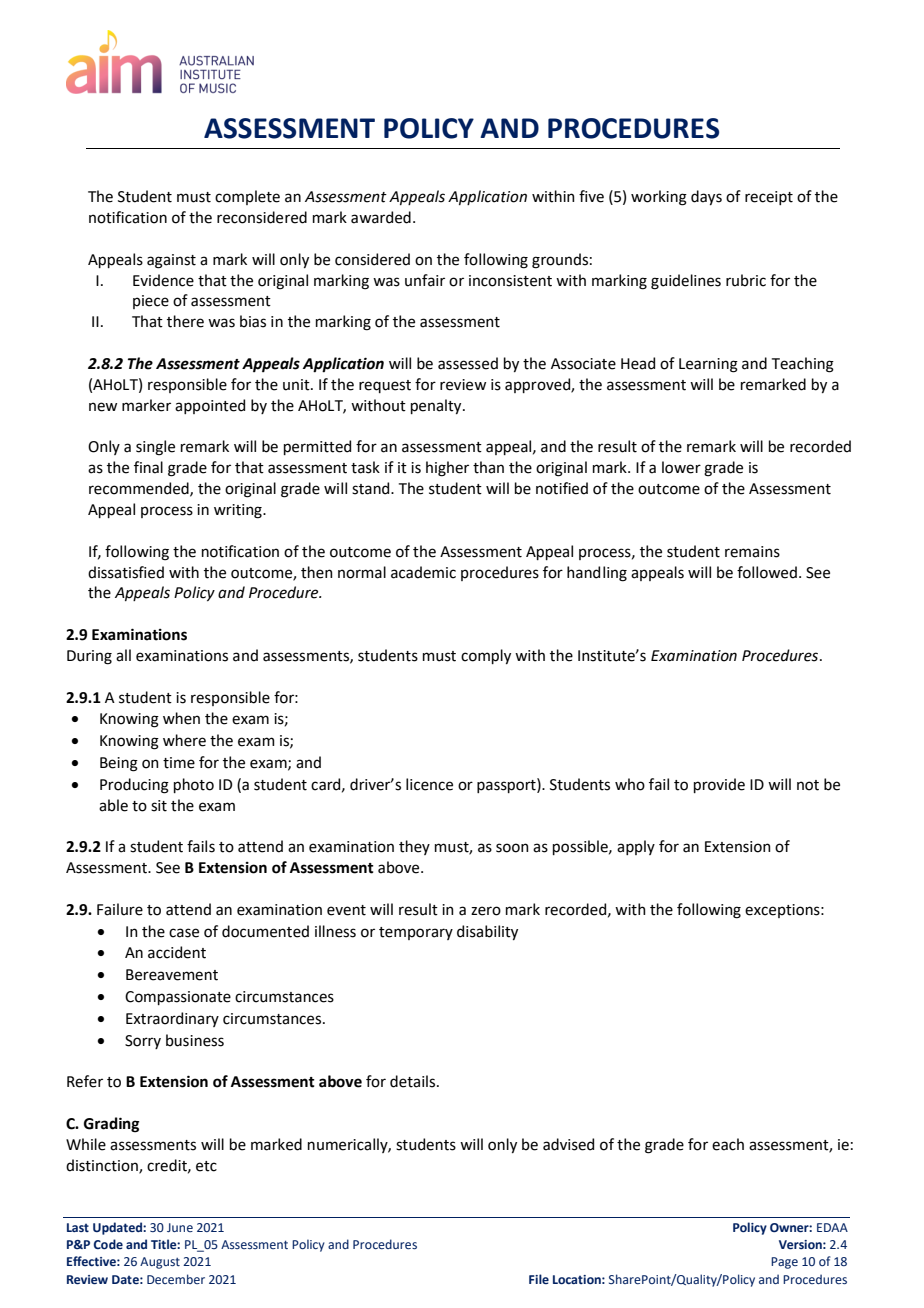 This document has width=924, height=1308. What do you see at coordinates (636, 847) in the document?
I see `apply` at bounding box center [636, 847].
